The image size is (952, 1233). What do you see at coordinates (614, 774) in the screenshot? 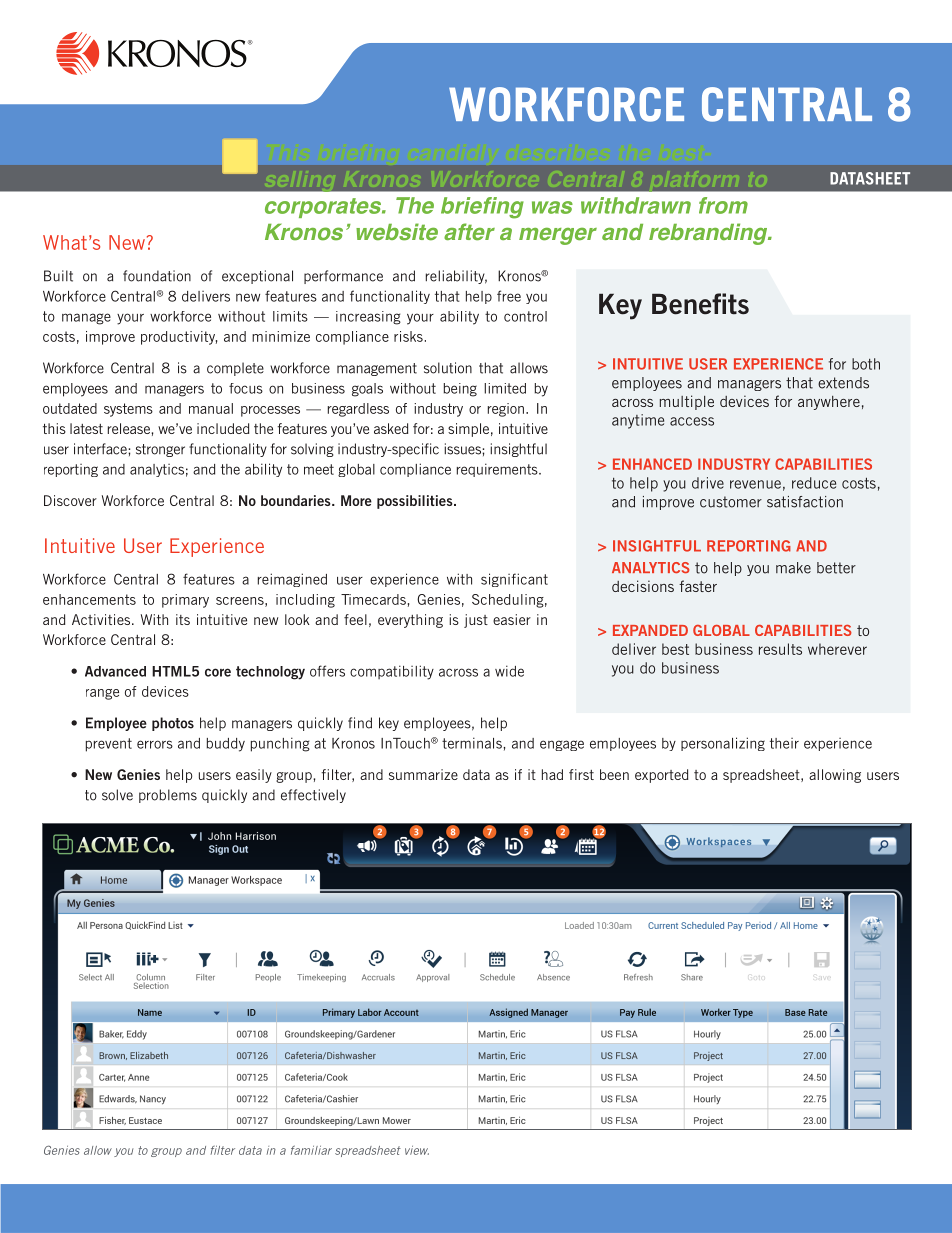
I see `been` at bounding box center [614, 774].
